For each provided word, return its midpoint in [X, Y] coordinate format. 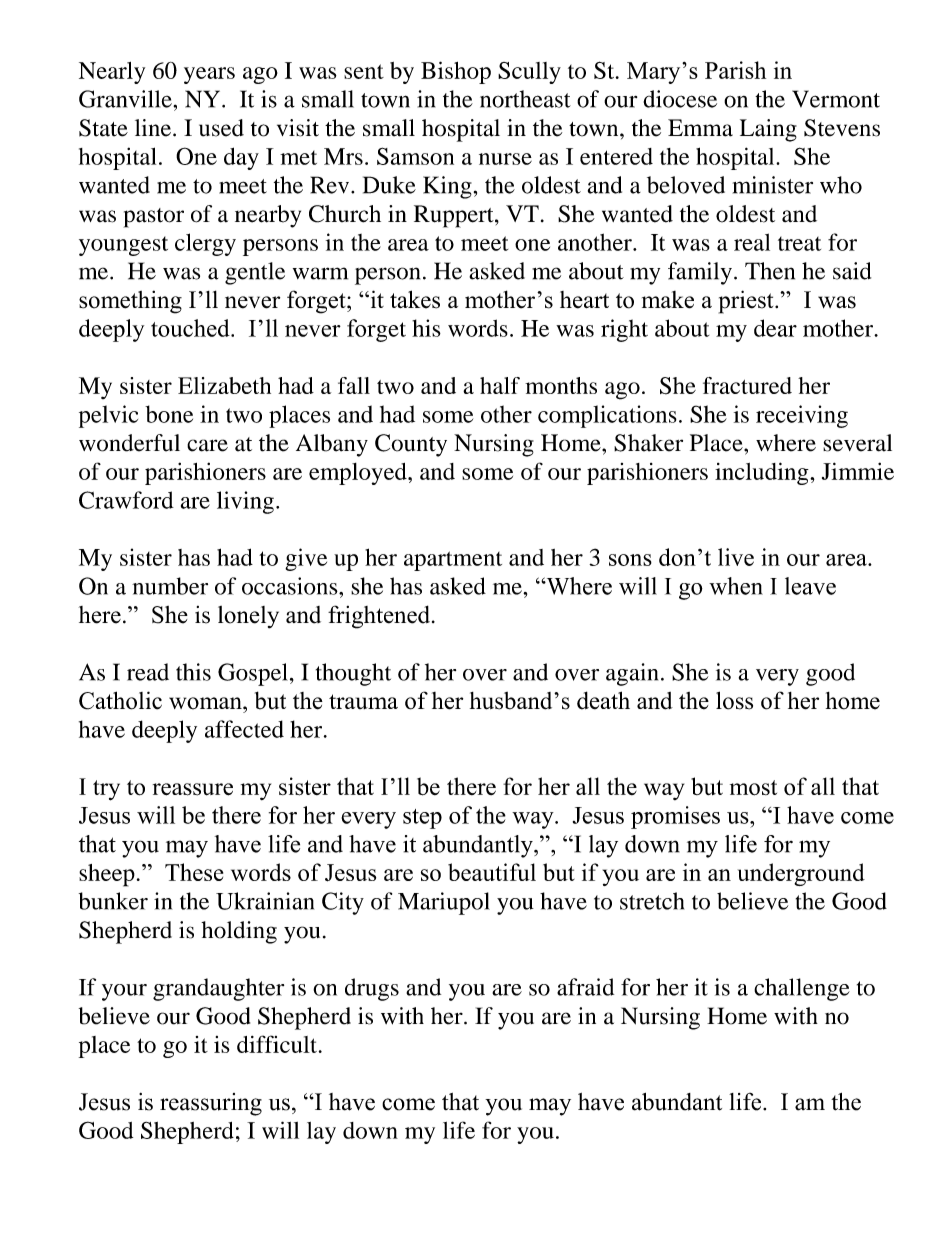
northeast [525, 99]
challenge [802, 989]
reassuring [211, 1104]
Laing [768, 130]
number [170, 586]
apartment [453, 561]
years [209, 75]
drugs [372, 989]
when [736, 586]
